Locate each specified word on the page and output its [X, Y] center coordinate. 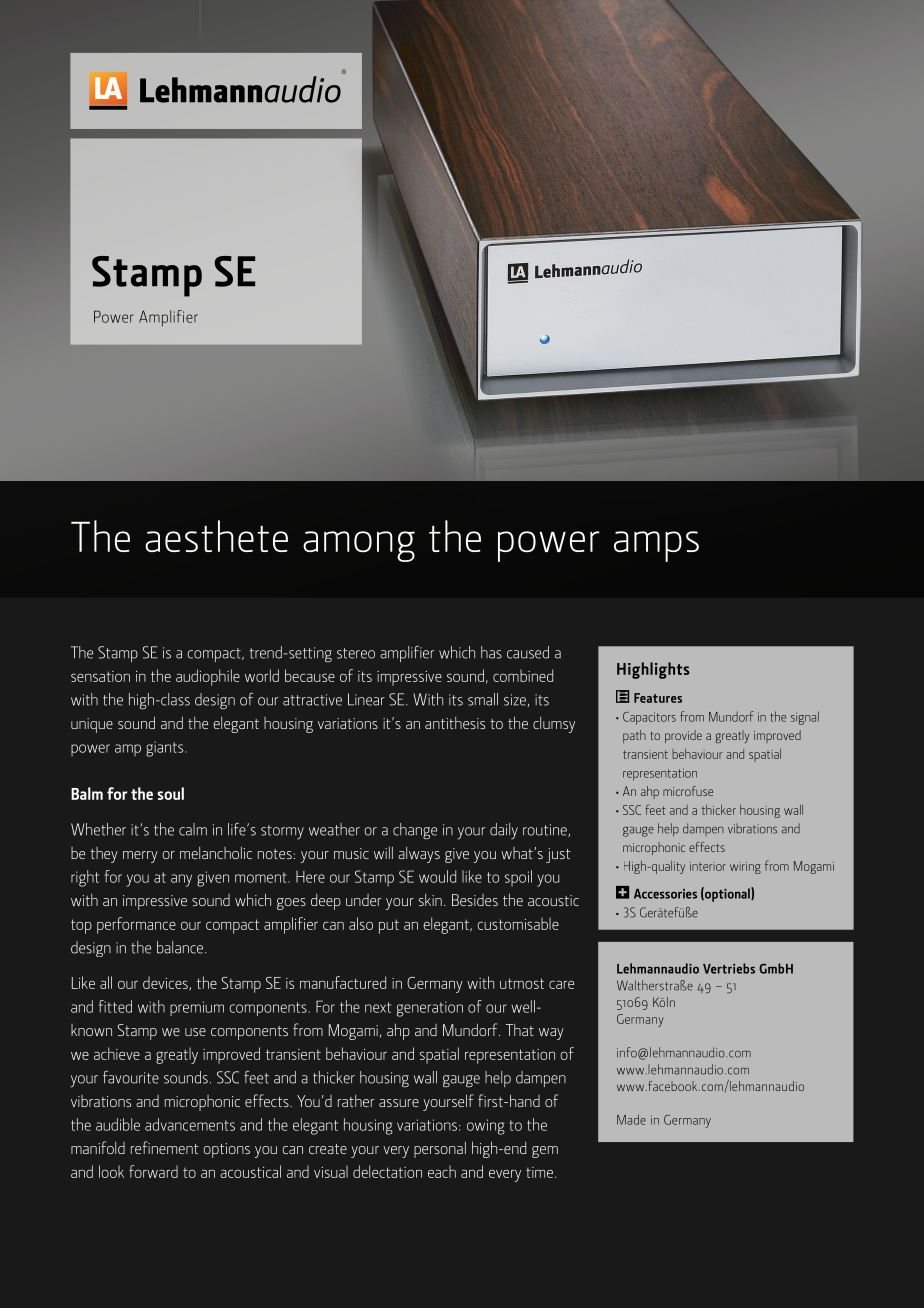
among [359, 546]
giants [166, 749]
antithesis [455, 723]
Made [631, 1119]
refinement [165, 1147]
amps [656, 546]
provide [683, 736]
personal [440, 1150]
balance [180, 947]
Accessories [665, 894]
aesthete [216, 536]
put [389, 926]
